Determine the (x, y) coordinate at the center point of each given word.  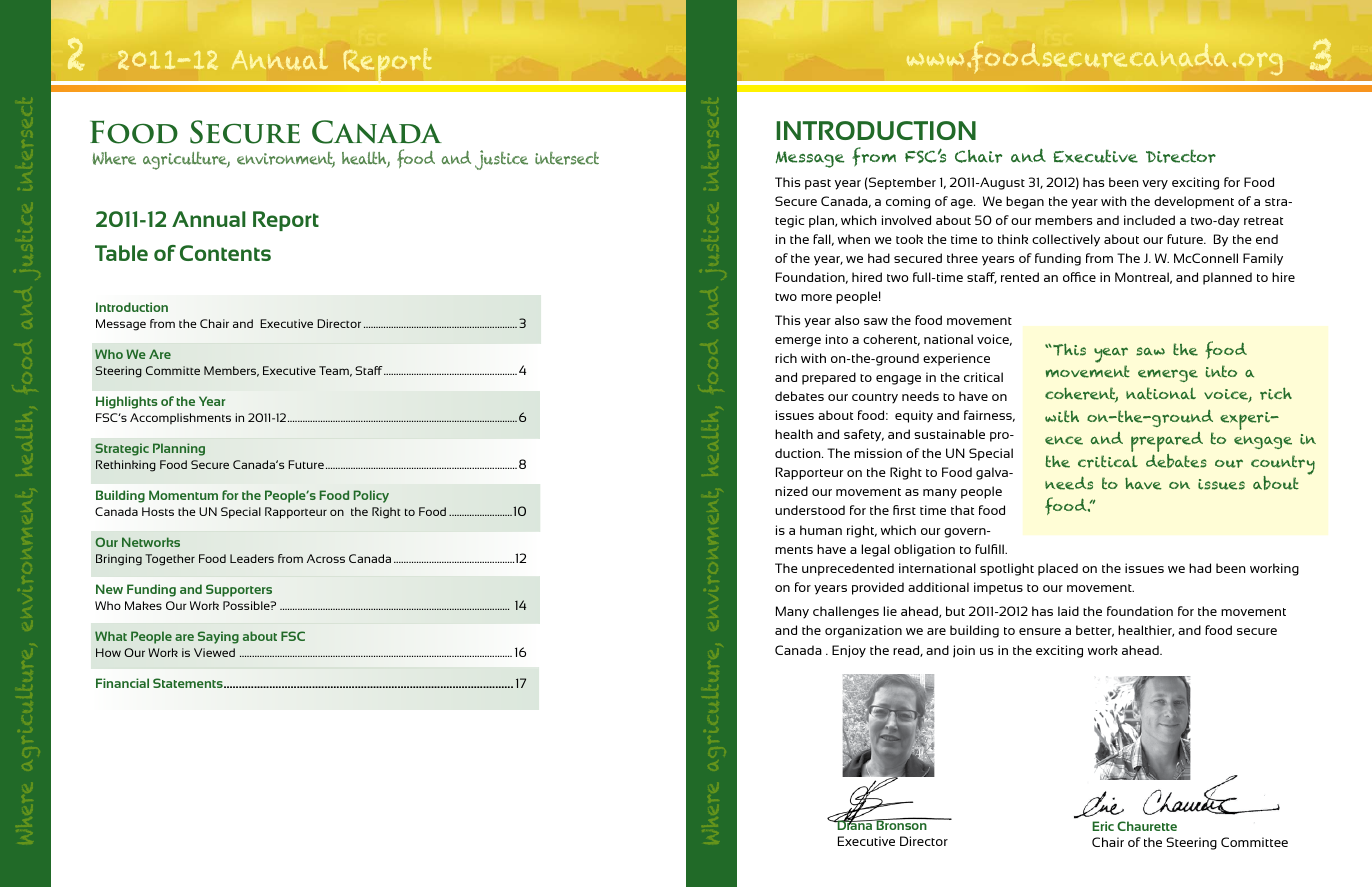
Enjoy (849, 651)
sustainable (949, 434)
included (1149, 220)
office (1079, 277)
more (816, 297)
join (964, 651)
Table (121, 253)
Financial (122, 683)
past (818, 184)
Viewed (214, 652)
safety (864, 435)
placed (1058, 569)
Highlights (127, 402)
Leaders (252, 558)
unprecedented (848, 569)
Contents (225, 253)
